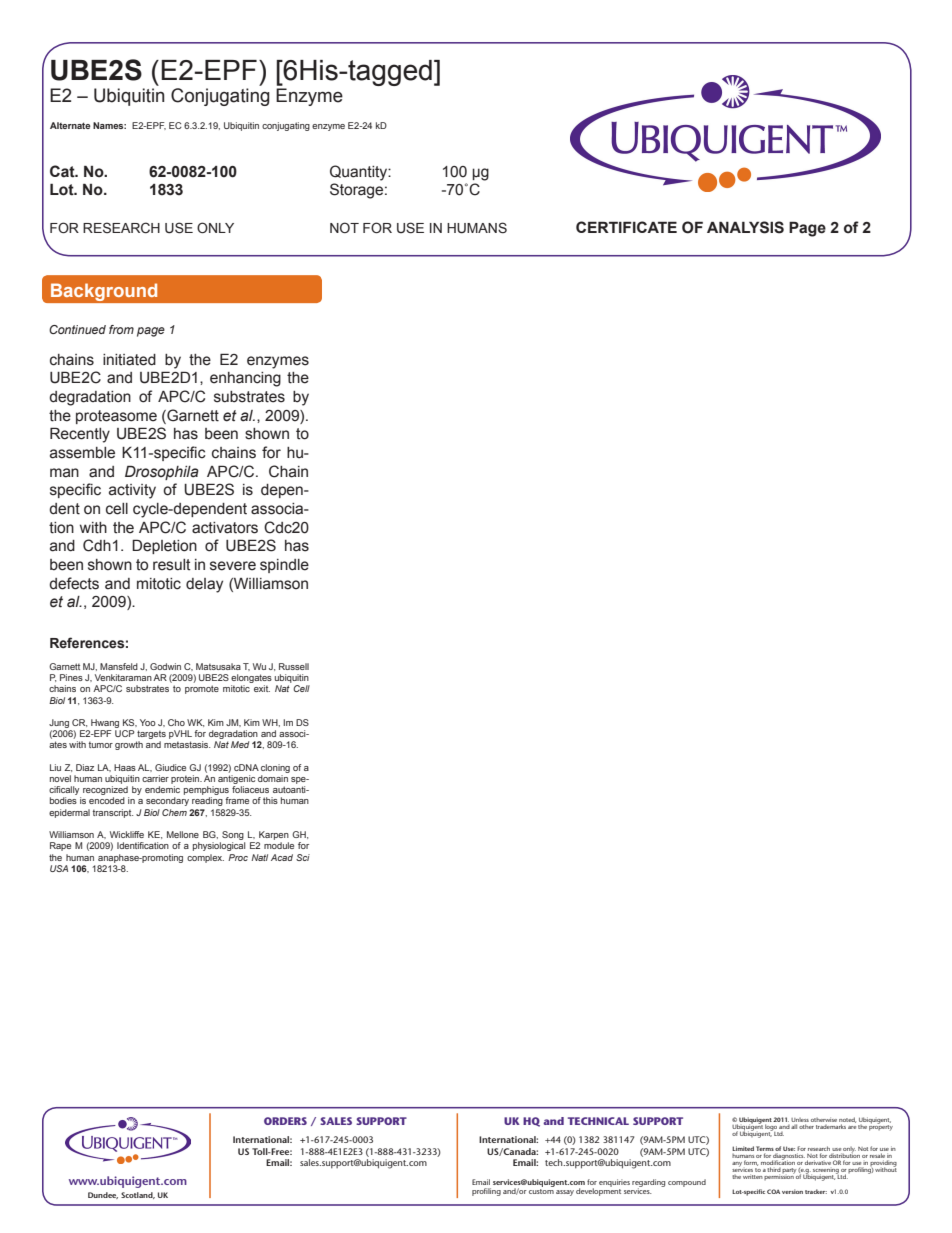 This screenshot has width=952, height=1233. I want to click on activity, so click(132, 491).
